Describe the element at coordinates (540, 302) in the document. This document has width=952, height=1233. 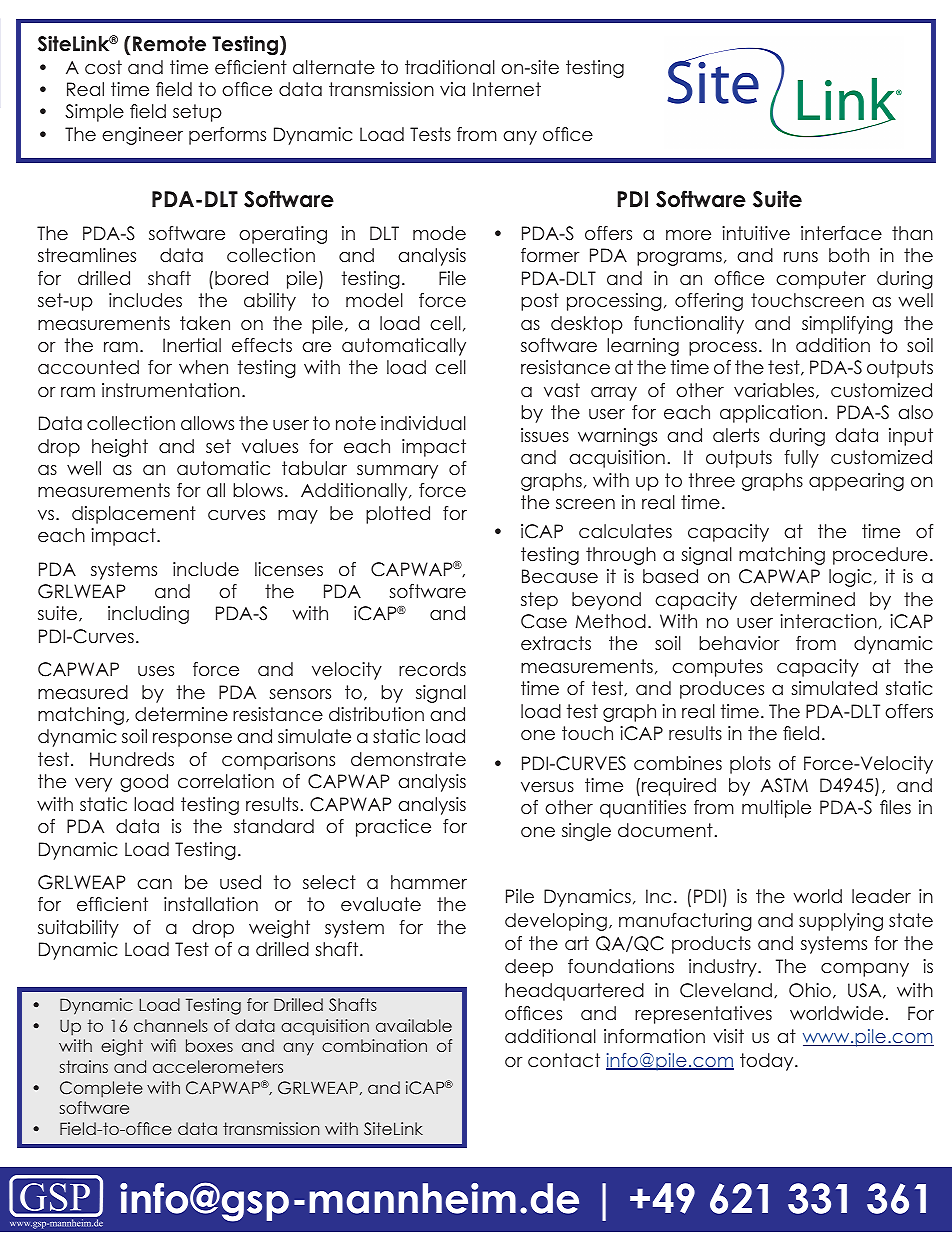
I see `post` at that location.
